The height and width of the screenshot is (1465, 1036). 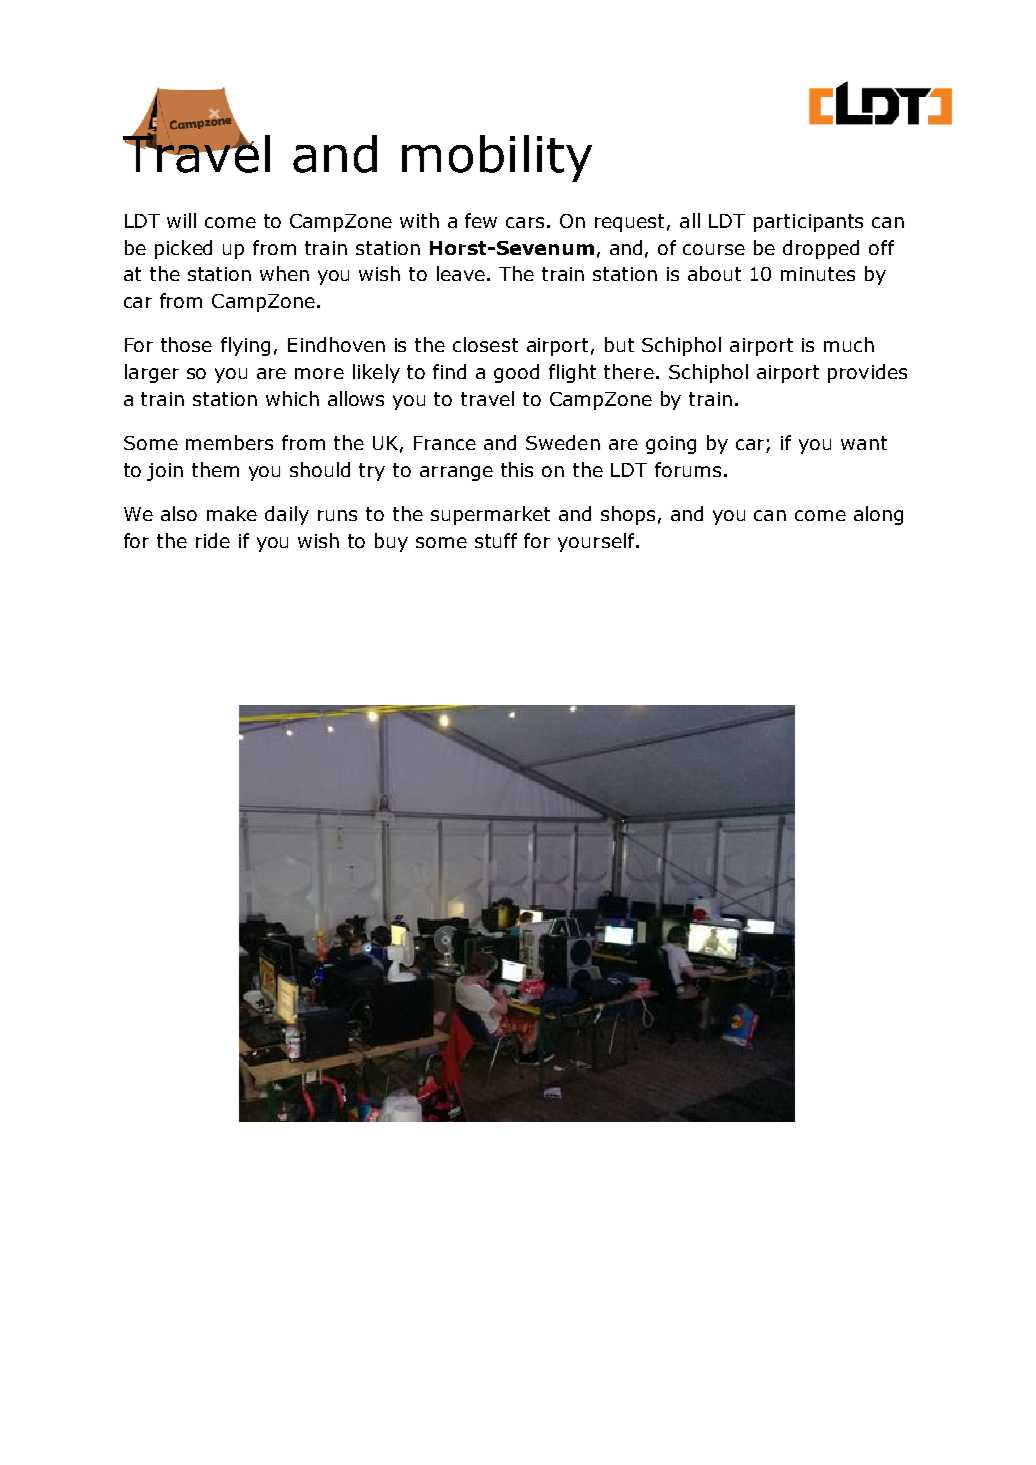 What do you see at coordinates (181, 220) in the screenshot?
I see `will` at bounding box center [181, 220].
